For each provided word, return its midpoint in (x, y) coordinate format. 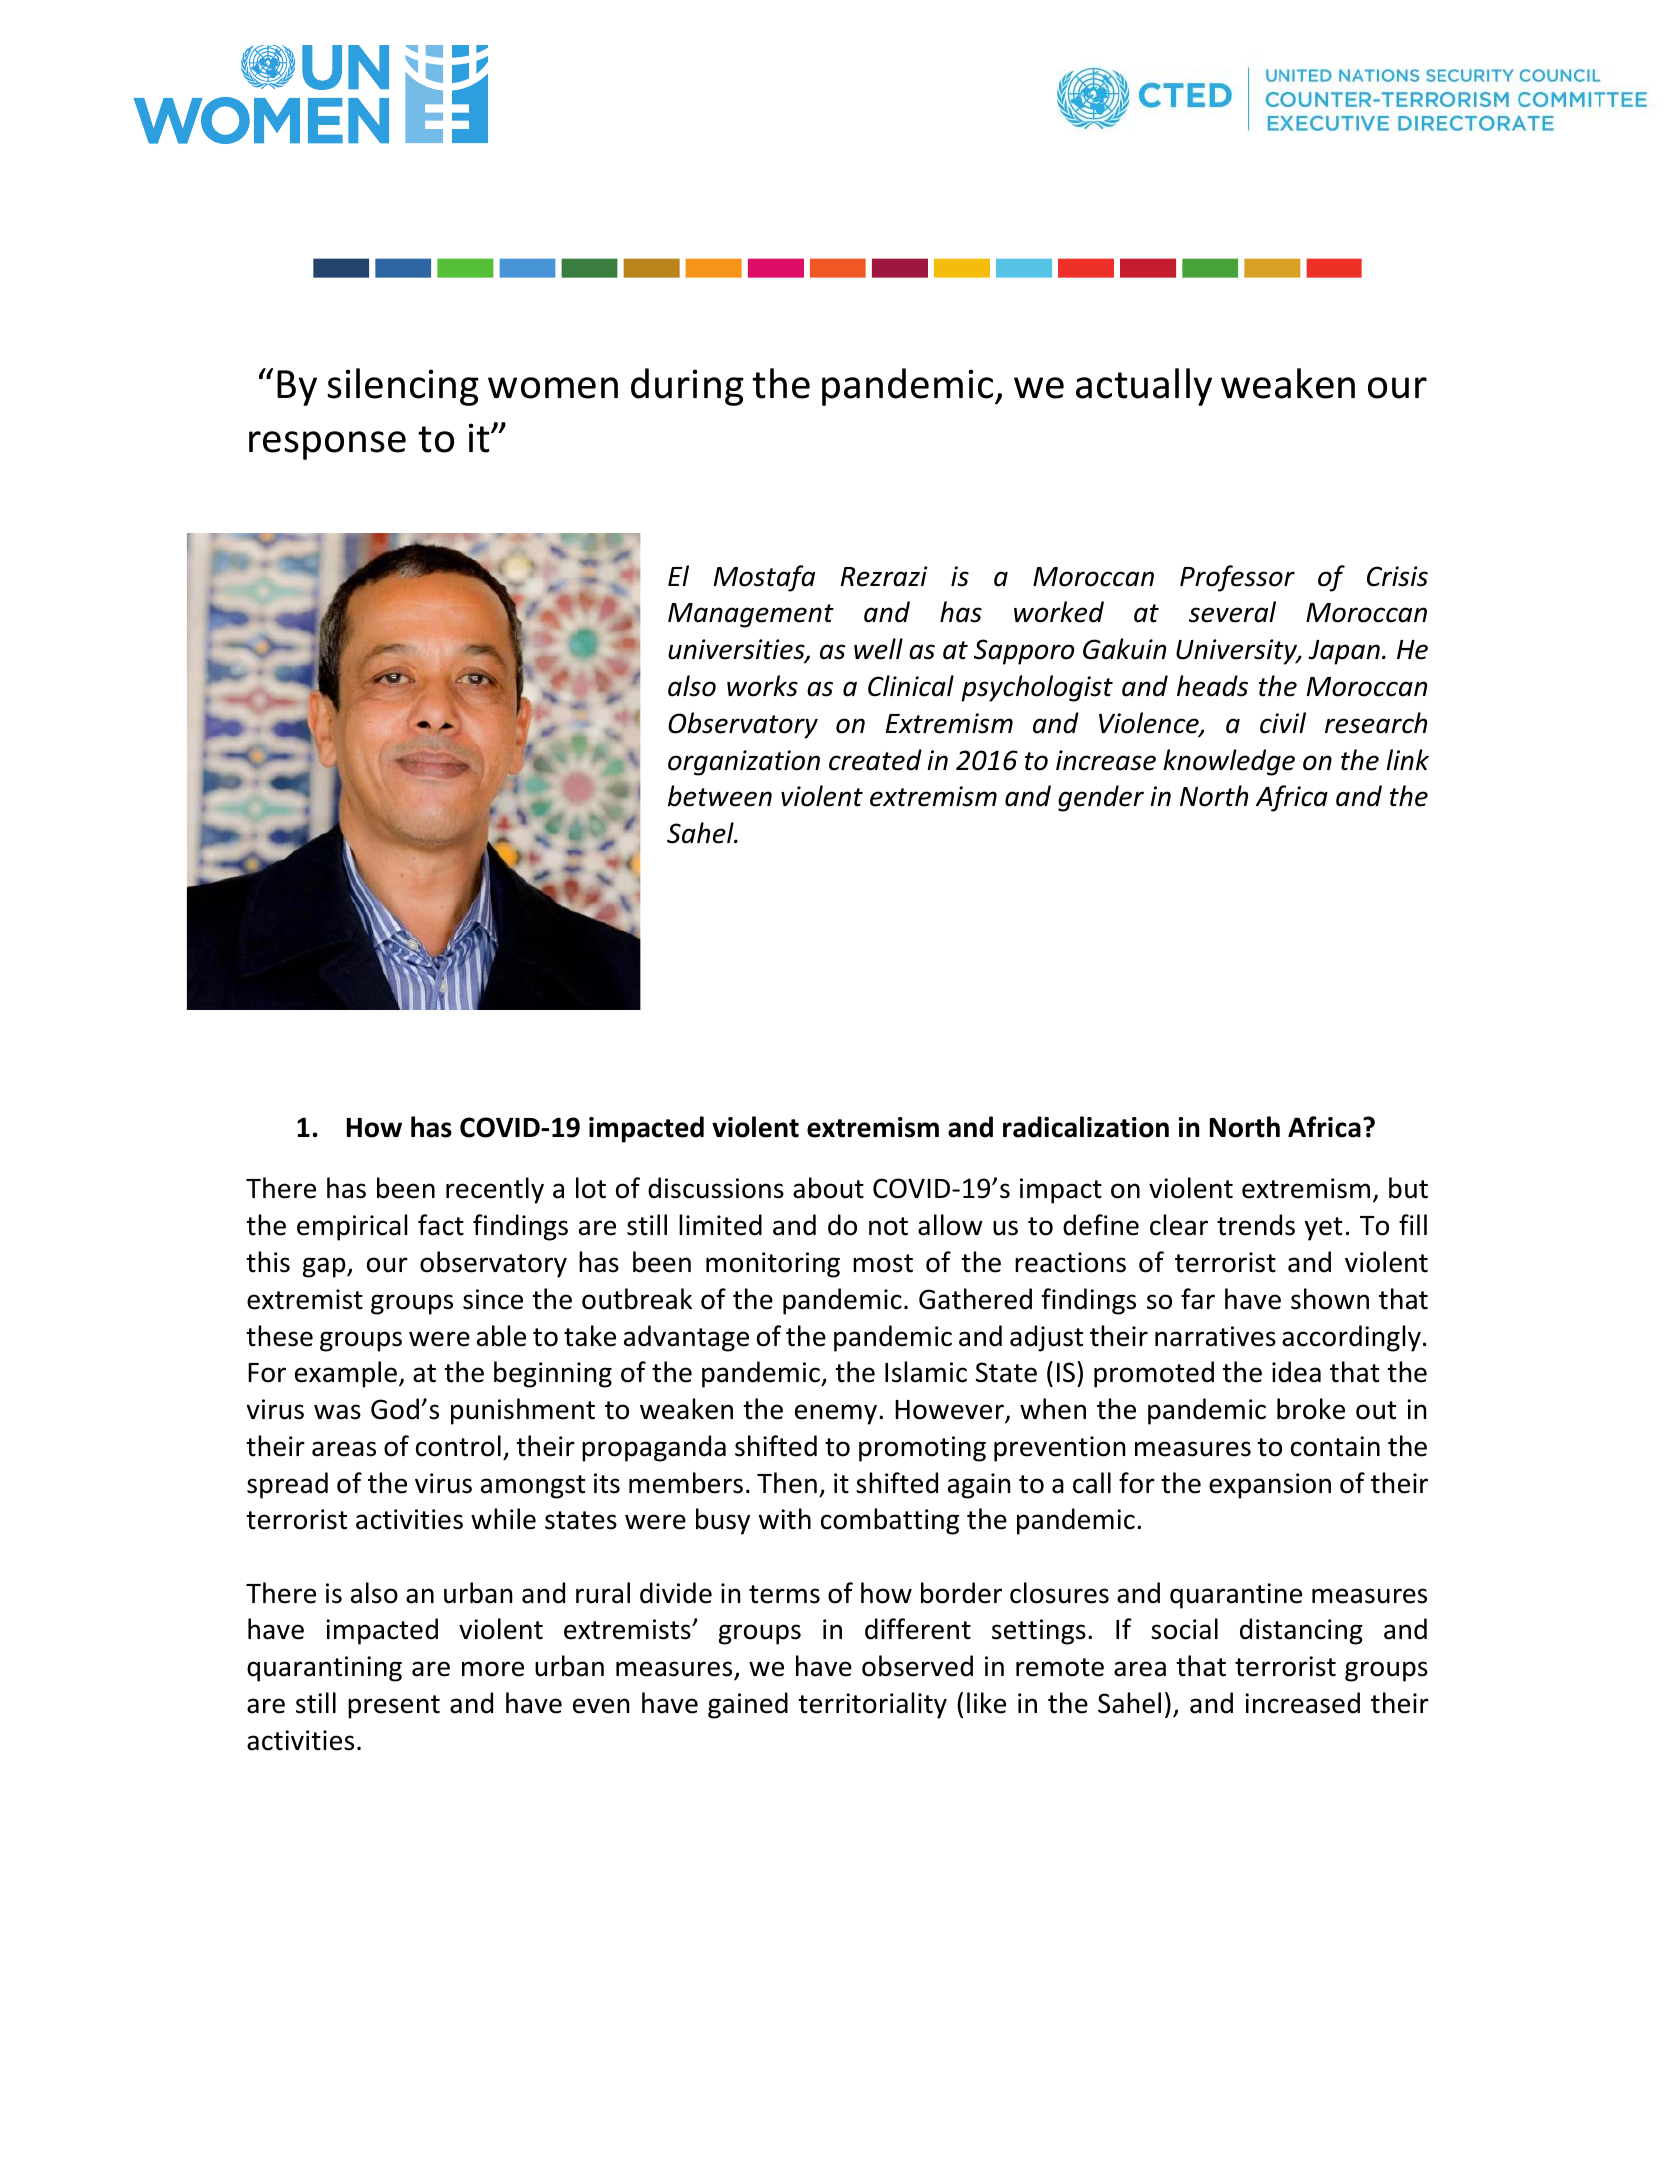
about (828, 1188)
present (394, 1707)
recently (495, 1190)
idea (1296, 1372)
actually (1144, 387)
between (720, 796)
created (875, 760)
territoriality (873, 1705)
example (346, 1374)
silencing (403, 387)
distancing (1301, 1631)
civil (1283, 723)
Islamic (926, 1372)
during (687, 387)
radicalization (1086, 1127)
